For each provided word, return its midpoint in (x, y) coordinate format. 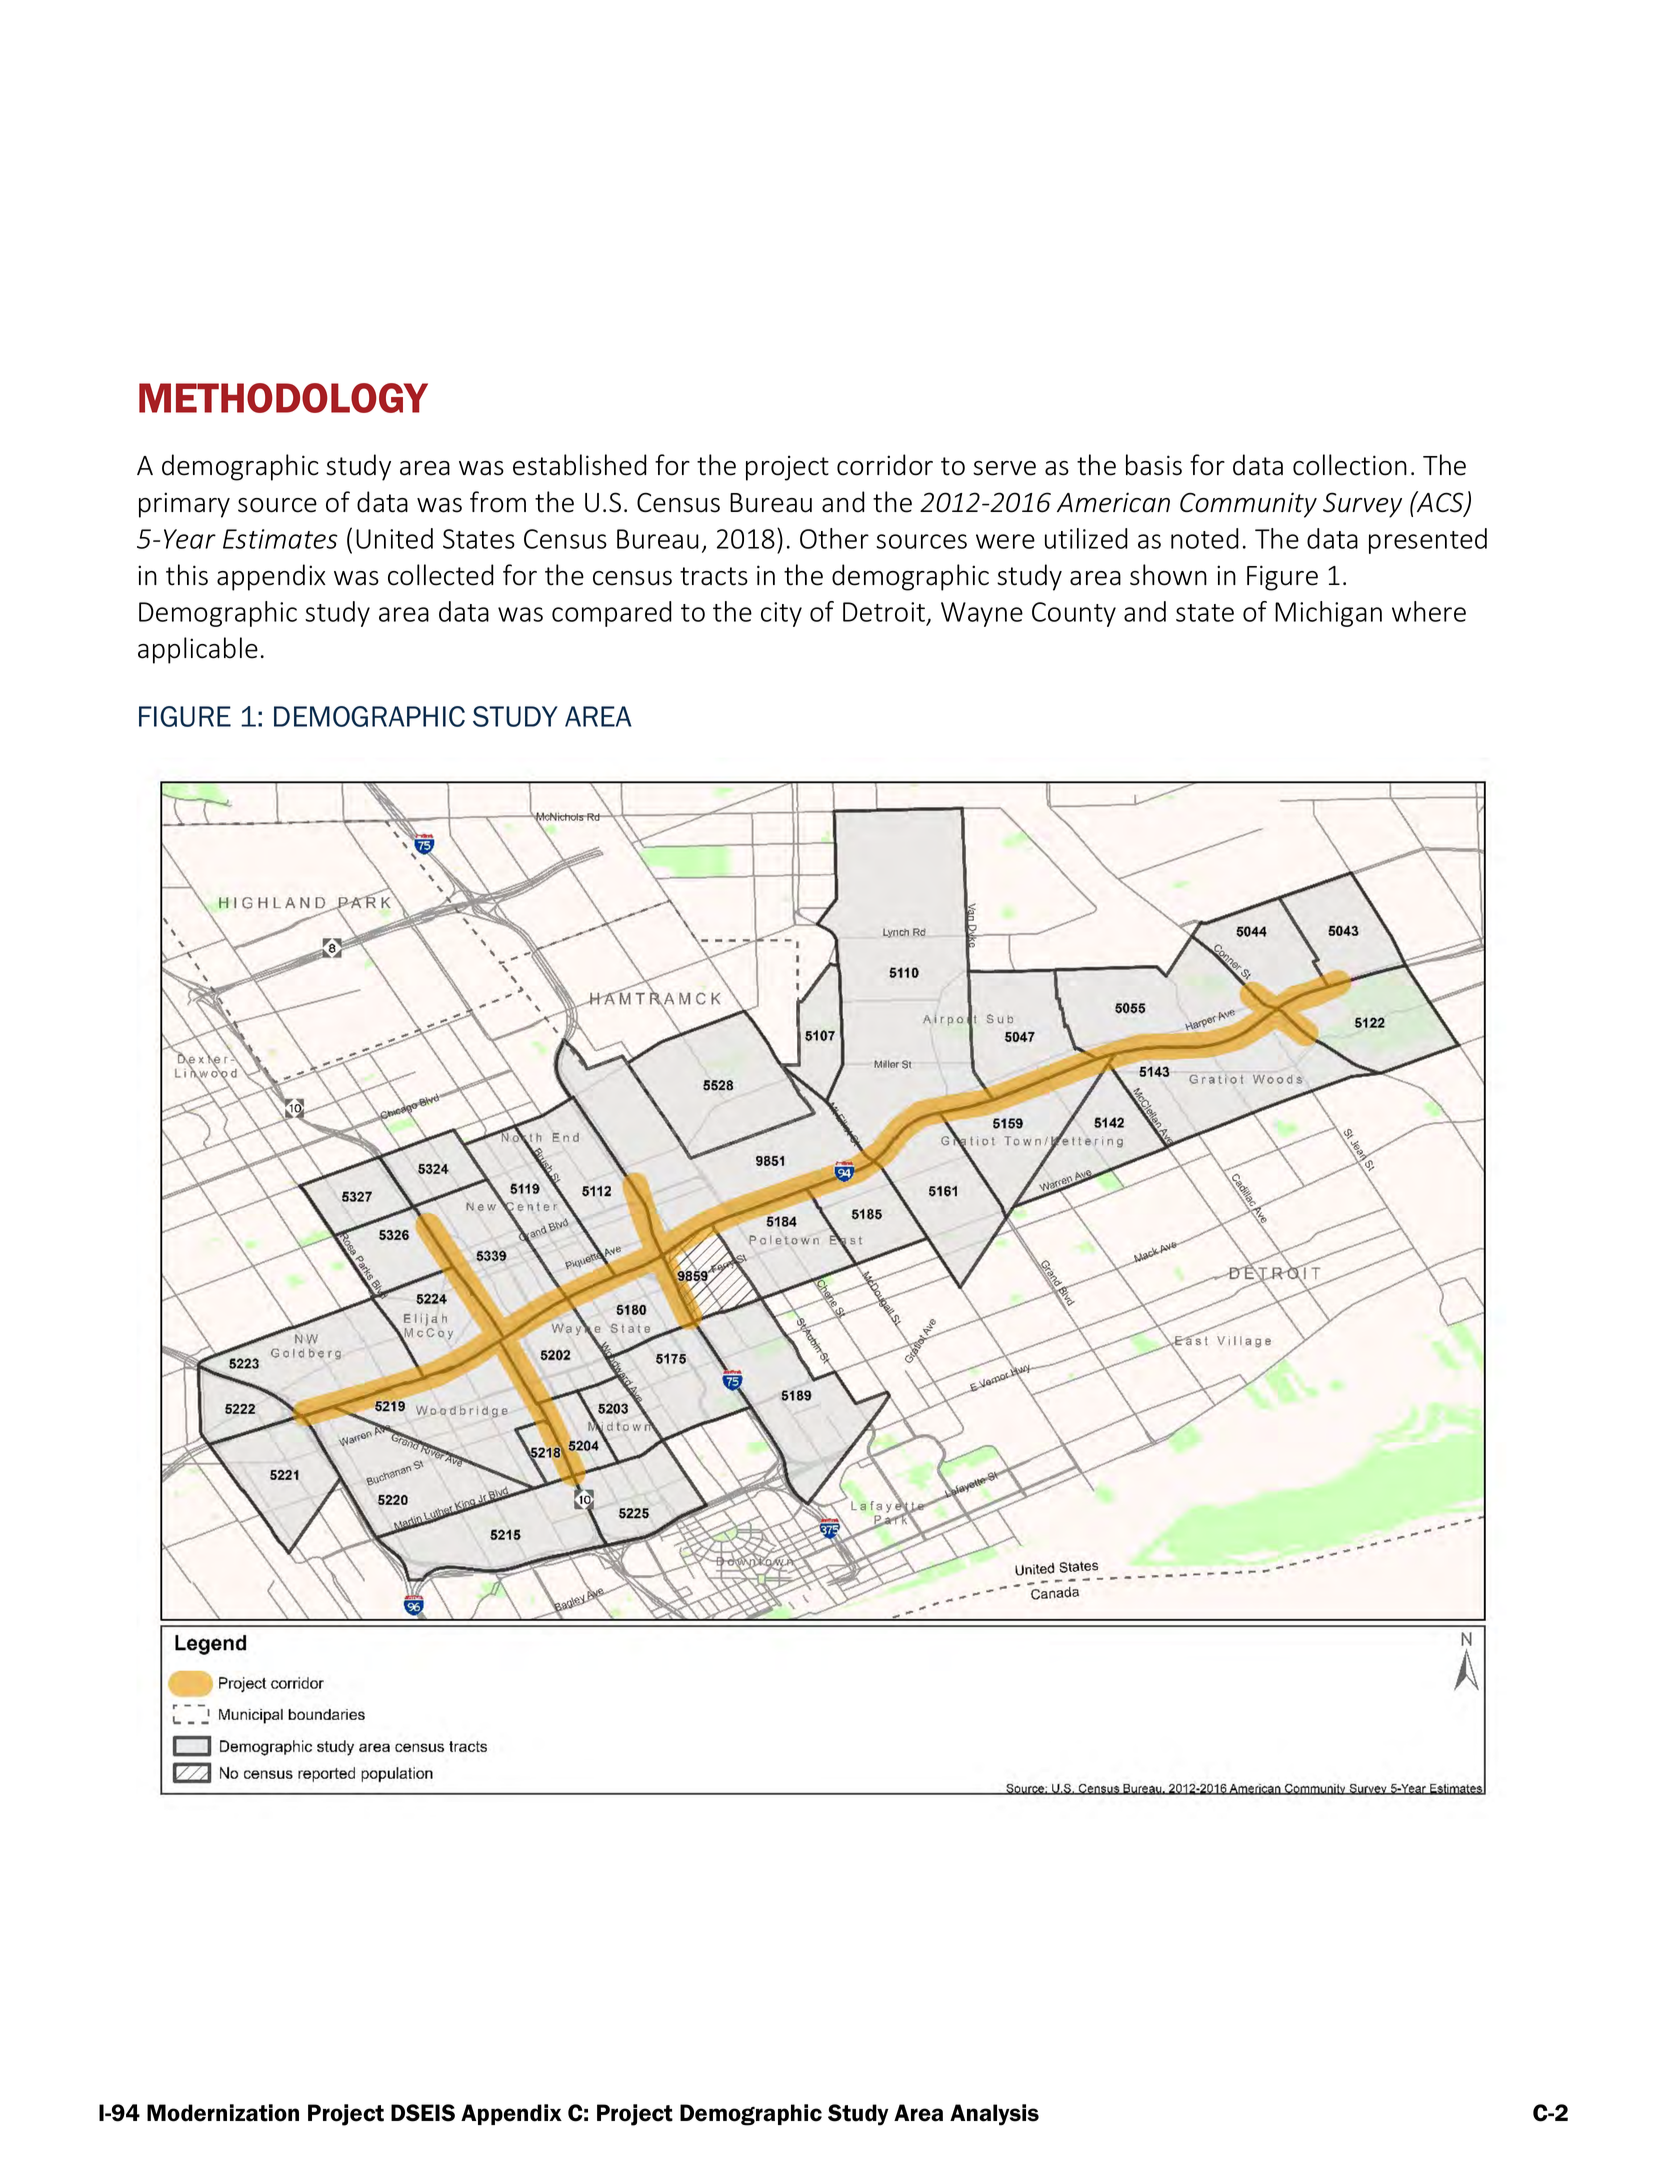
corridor (885, 465)
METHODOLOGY (283, 398)
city (781, 614)
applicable (198, 650)
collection (1350, 465)
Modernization (223, 2113)
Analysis (994, 2115)
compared (612, 614)
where (1429, 611)
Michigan (1328, 614)
